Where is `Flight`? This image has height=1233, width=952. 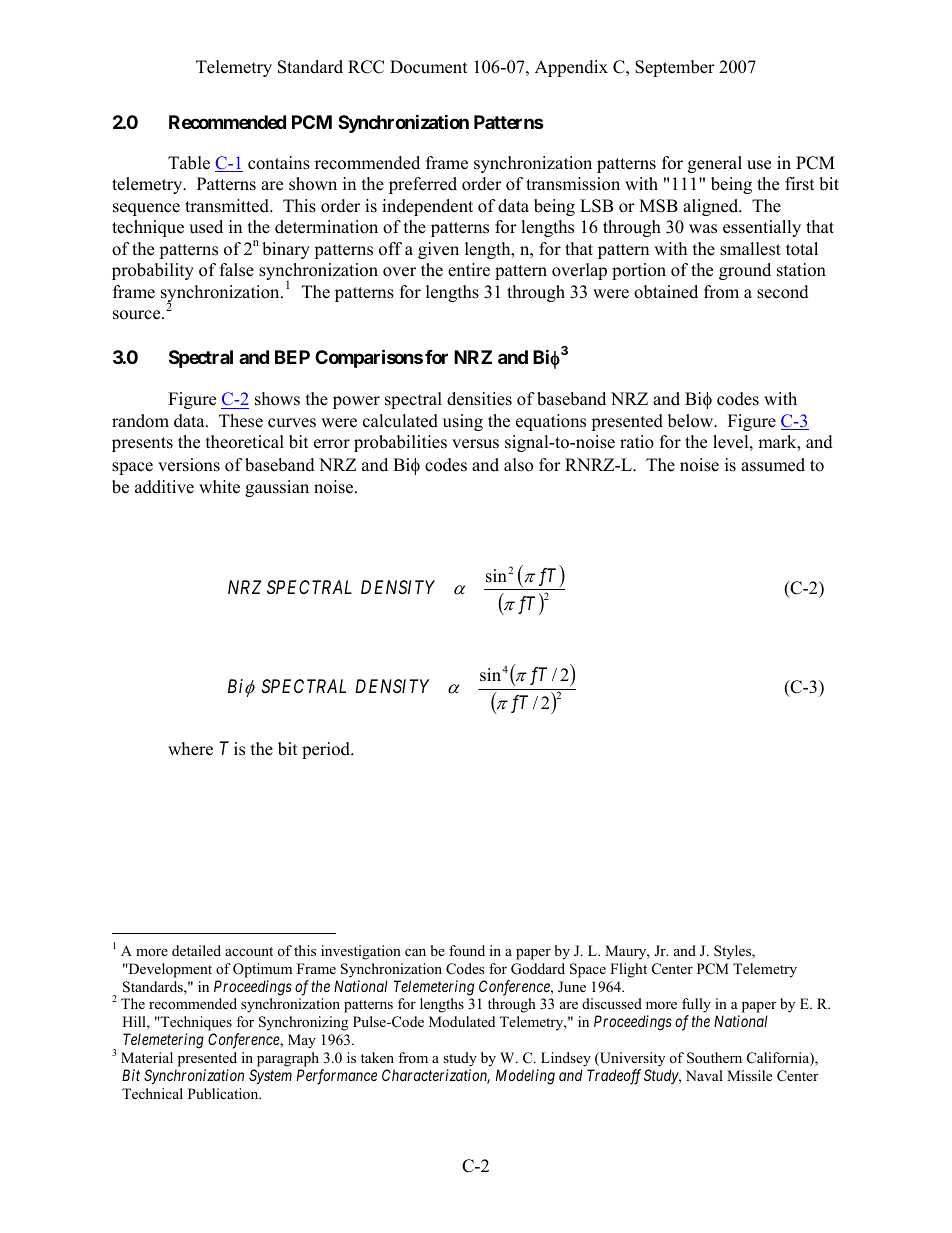
Flight is located at coordinates (628, 970).
